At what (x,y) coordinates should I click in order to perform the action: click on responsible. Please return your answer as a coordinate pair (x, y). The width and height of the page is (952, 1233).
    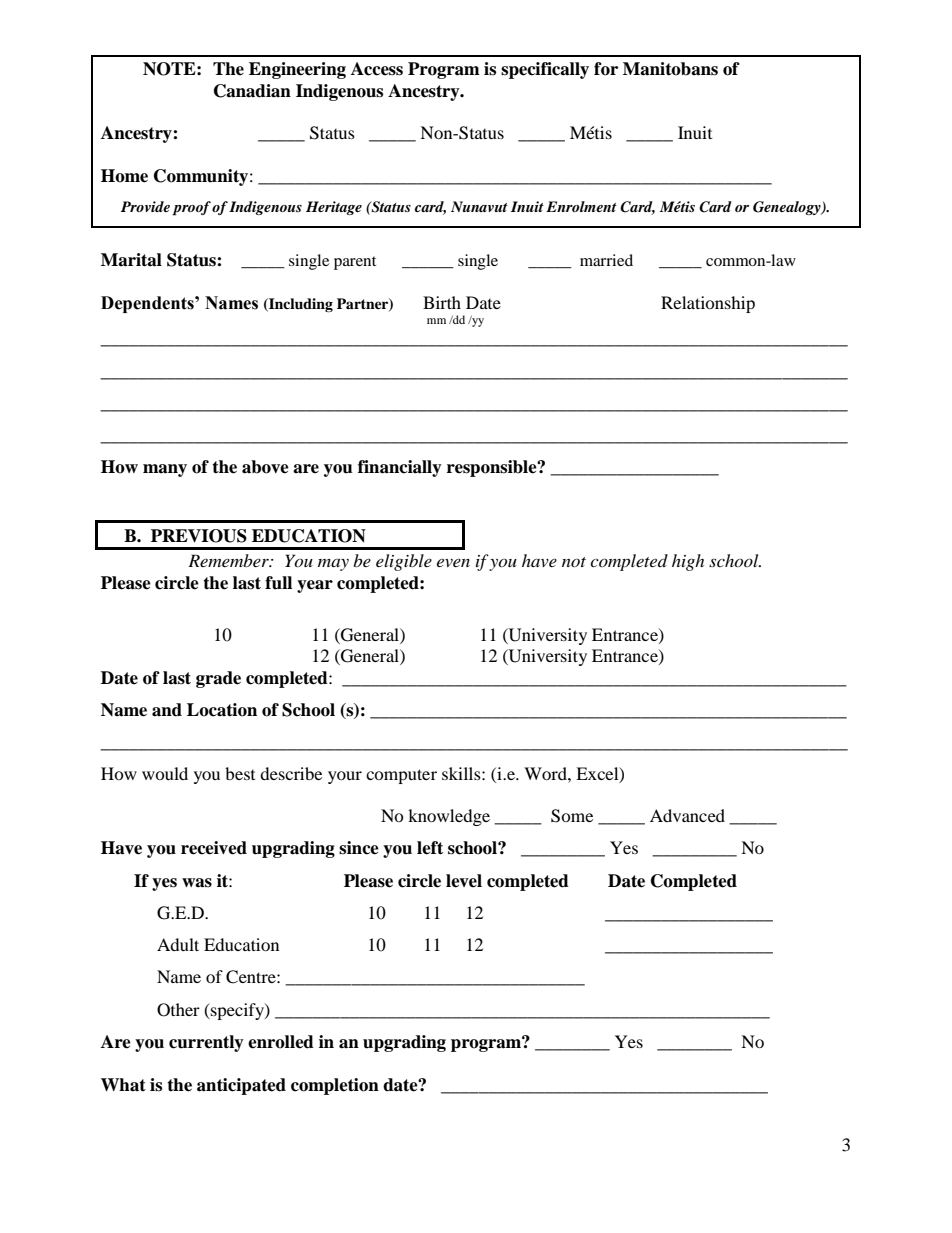
    Looking at the image, I should click on (493, 468).
